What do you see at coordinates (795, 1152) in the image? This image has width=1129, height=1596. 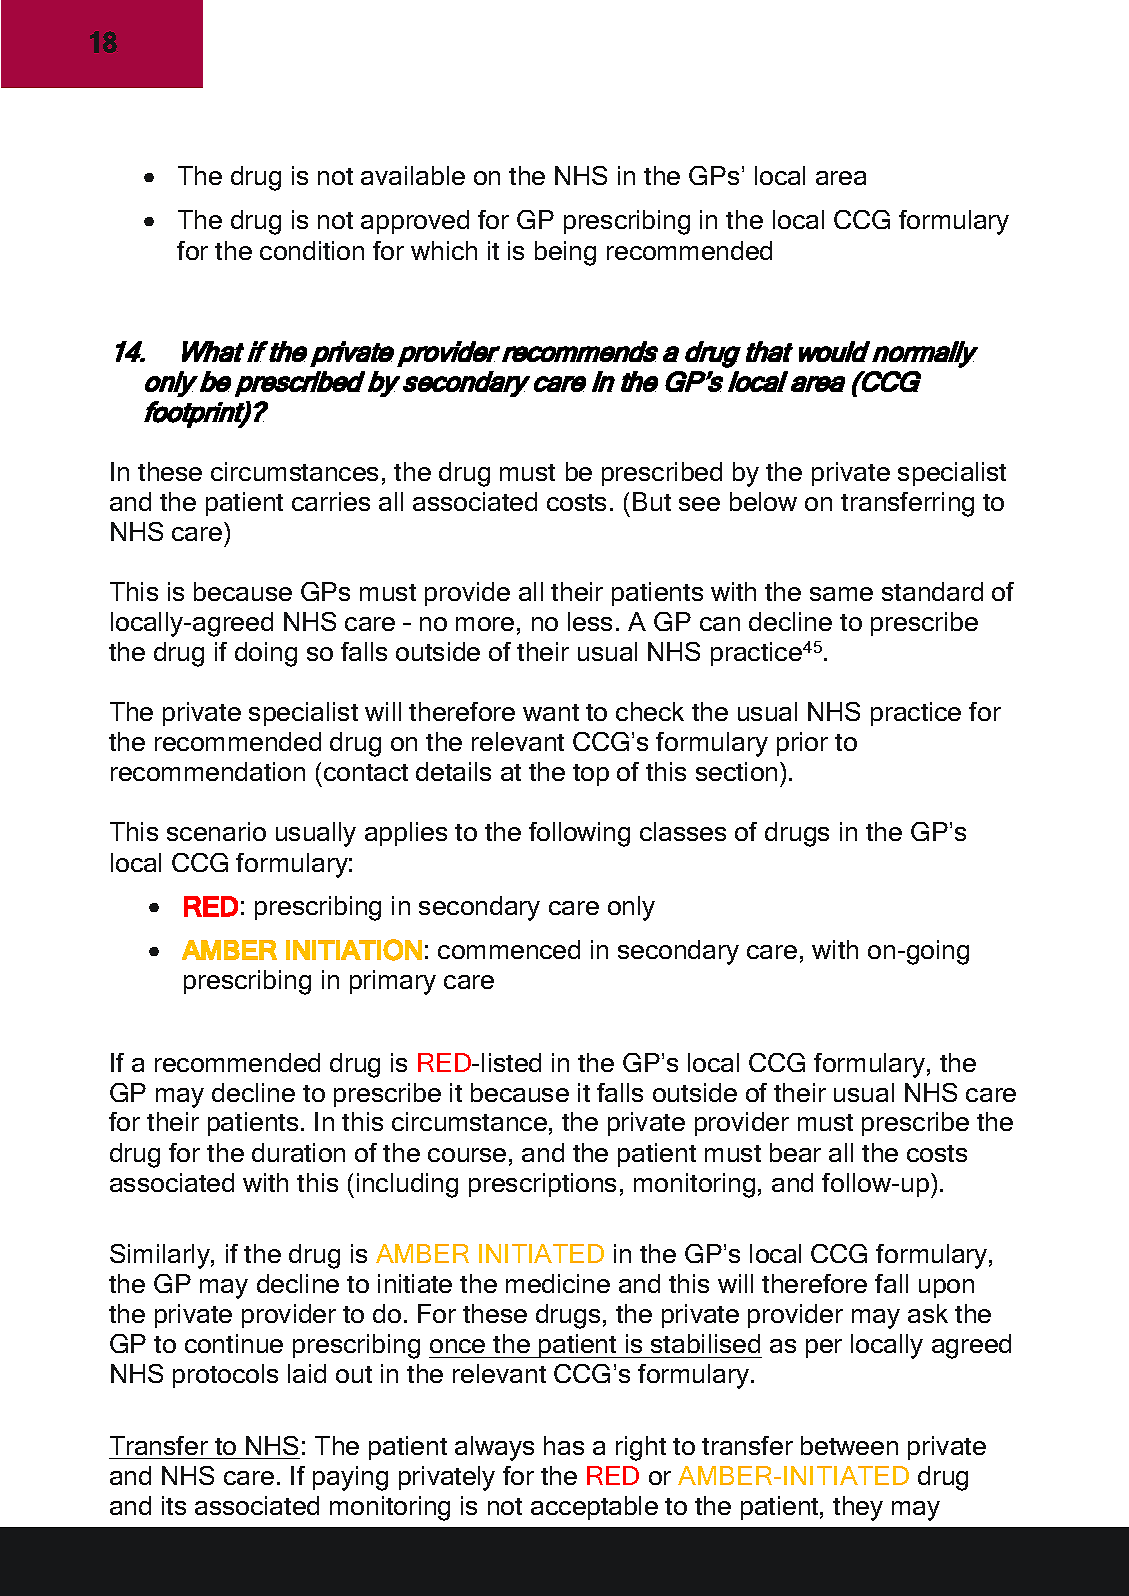 I see `bear` at bounding box center [795, 1152].
